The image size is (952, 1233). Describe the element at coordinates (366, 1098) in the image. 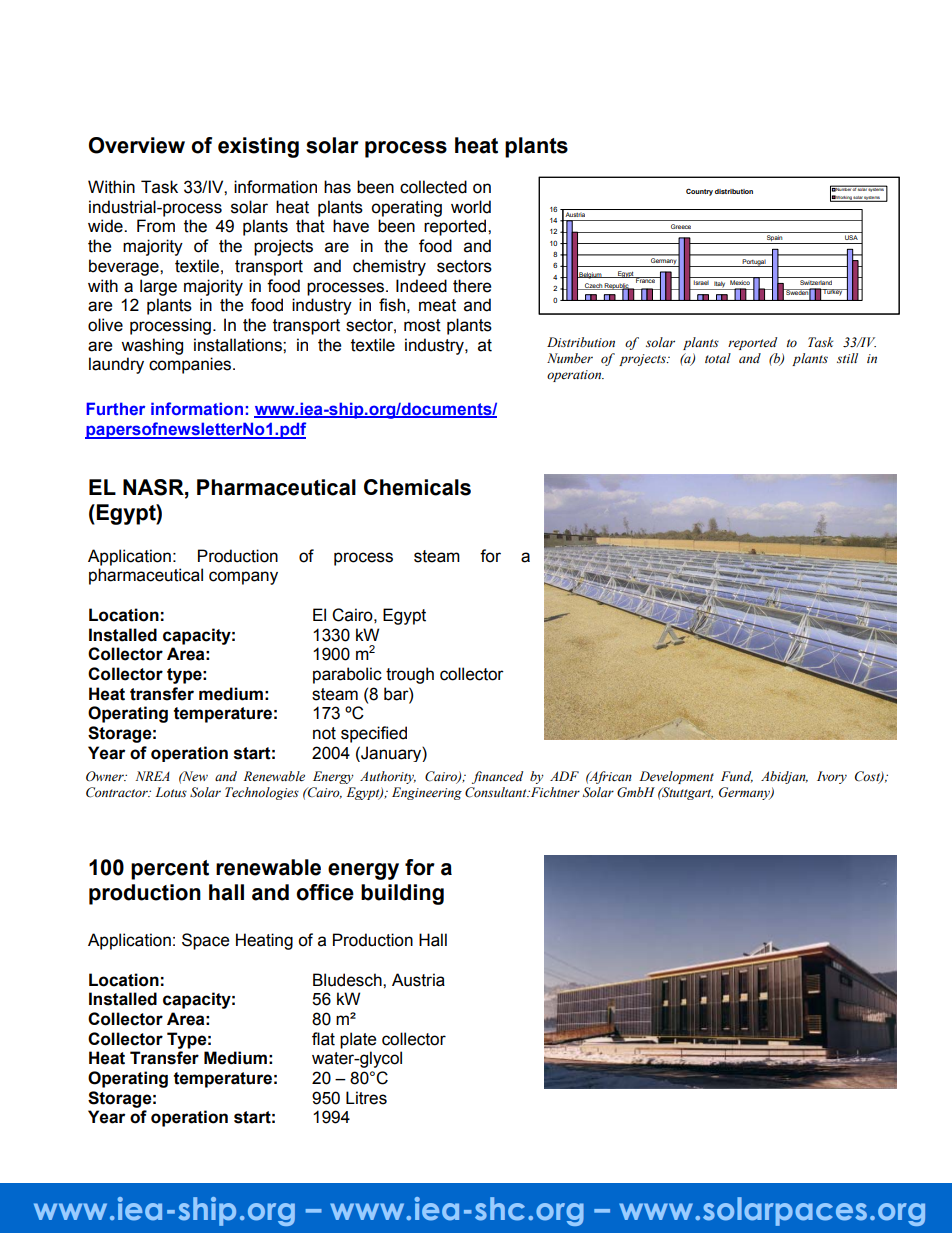

I see `Litres` at that location.
